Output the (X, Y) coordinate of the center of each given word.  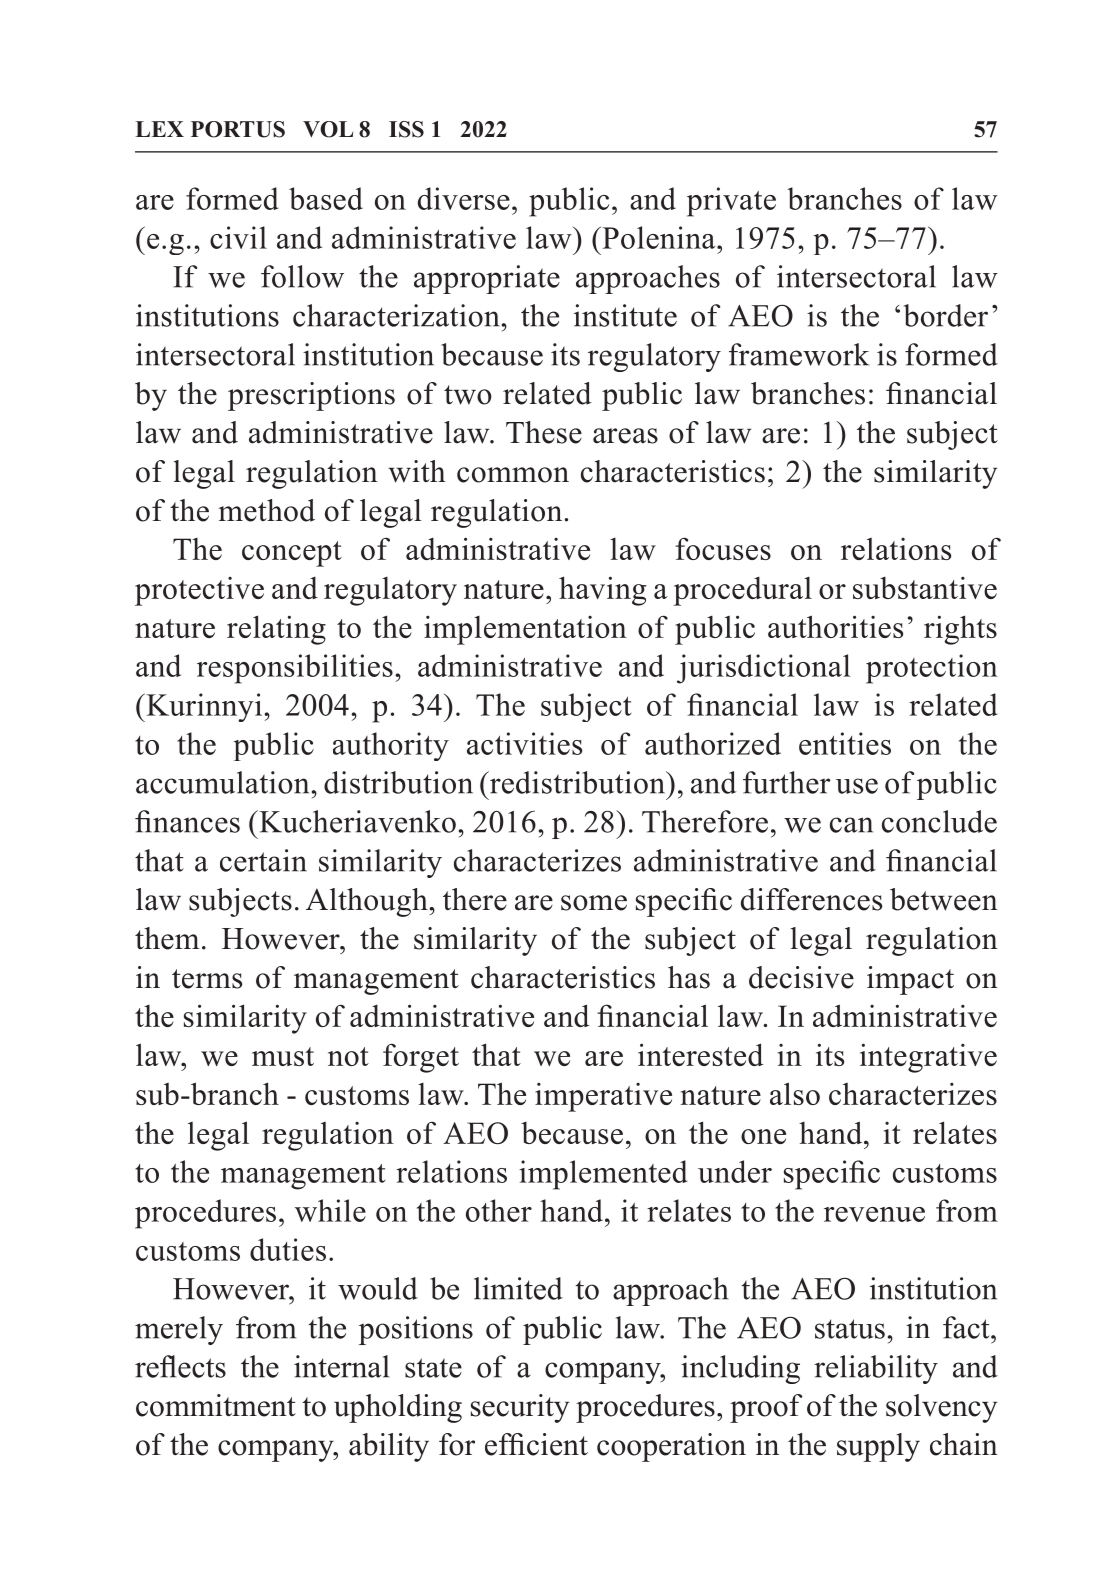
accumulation (222, 782)
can (851, 825)
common (513, 475)
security (520, 1408)
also (795, 1093)
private (731, 202)
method (266, 510)
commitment (216, 1405)
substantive (925, 588)
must (283, 1056)
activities (524, 743)
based (326, 198)
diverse (464, 198)
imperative (603, 1097)
